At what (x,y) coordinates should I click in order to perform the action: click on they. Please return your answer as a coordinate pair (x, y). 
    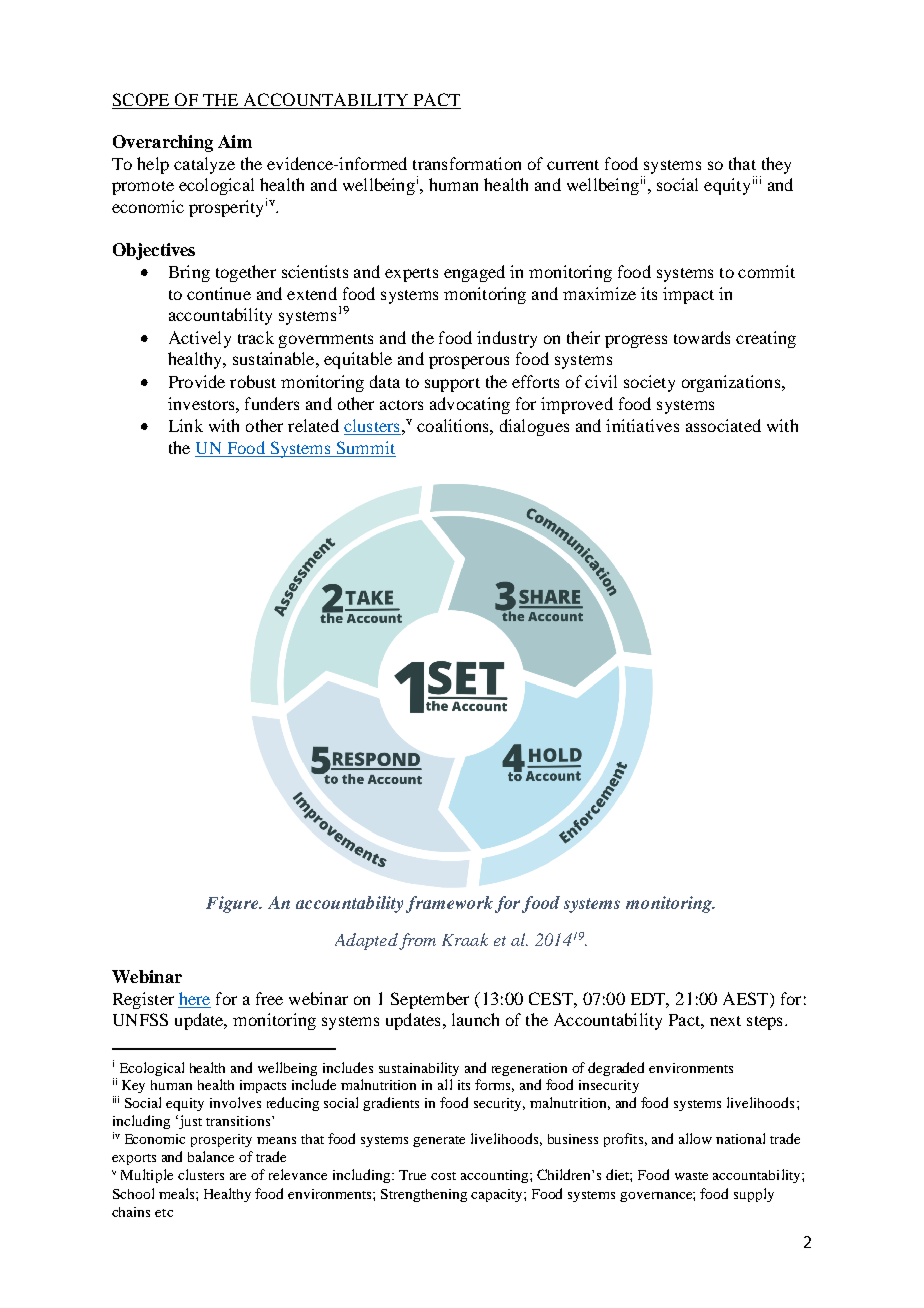
    Looking at the image, I should click on (776, 165).
